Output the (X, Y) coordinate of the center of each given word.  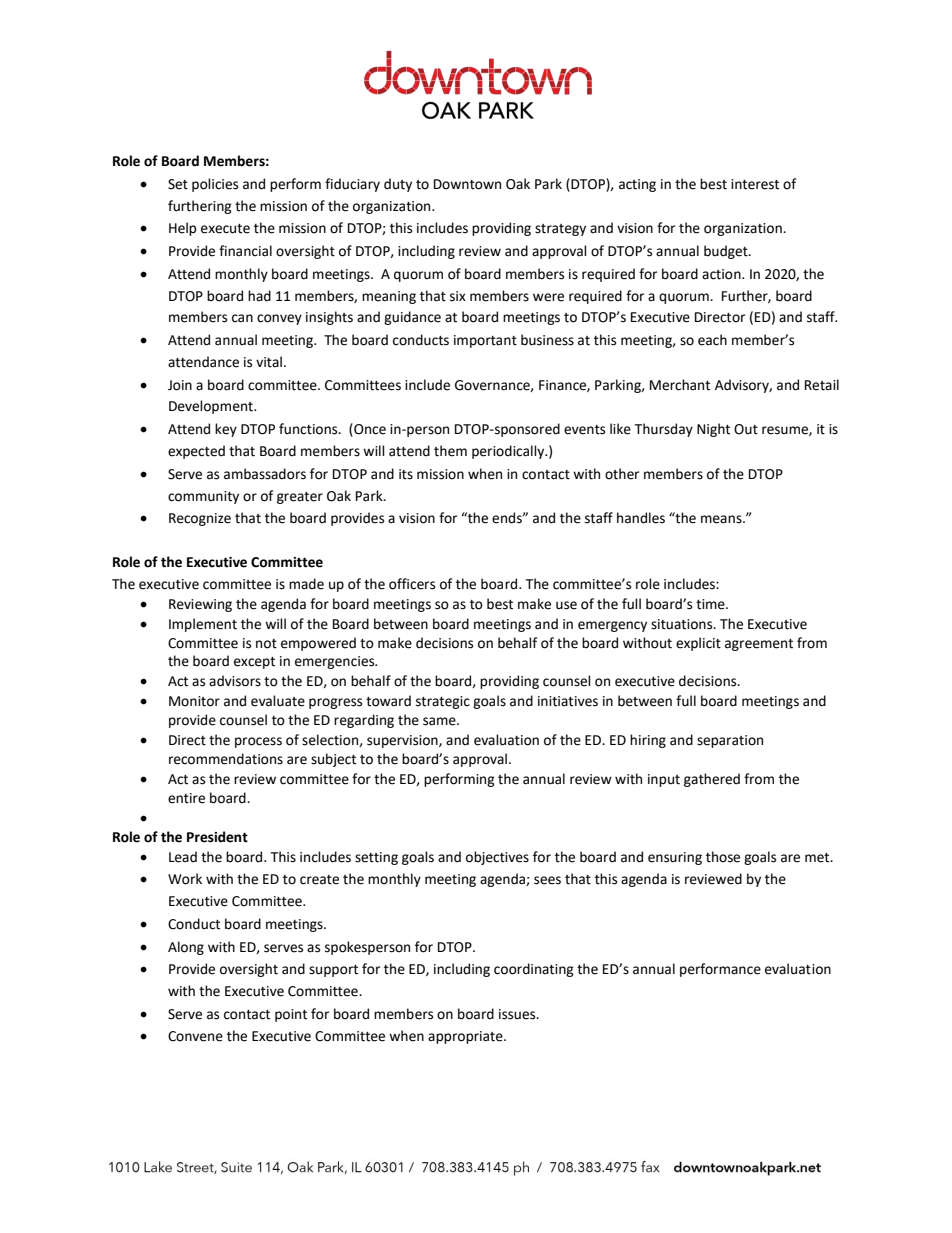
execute (225, 229)
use (566, 605)
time (711, 604)
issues (518, 1014)
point (291, 1015)
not (266, 644)
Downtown (467, 184)
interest (755, 184)
